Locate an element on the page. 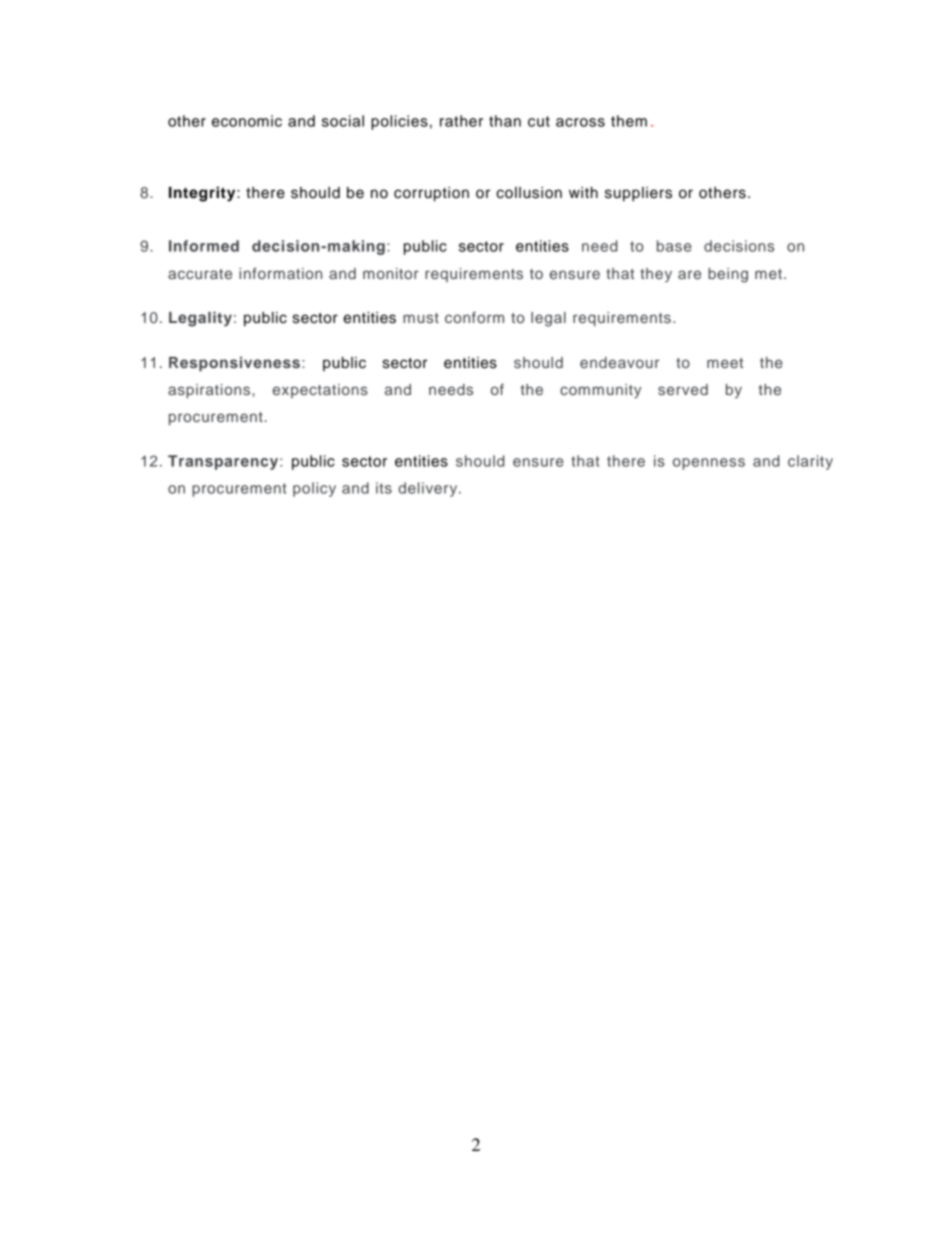  Responsiveness is located at coordinates (234, 364).
